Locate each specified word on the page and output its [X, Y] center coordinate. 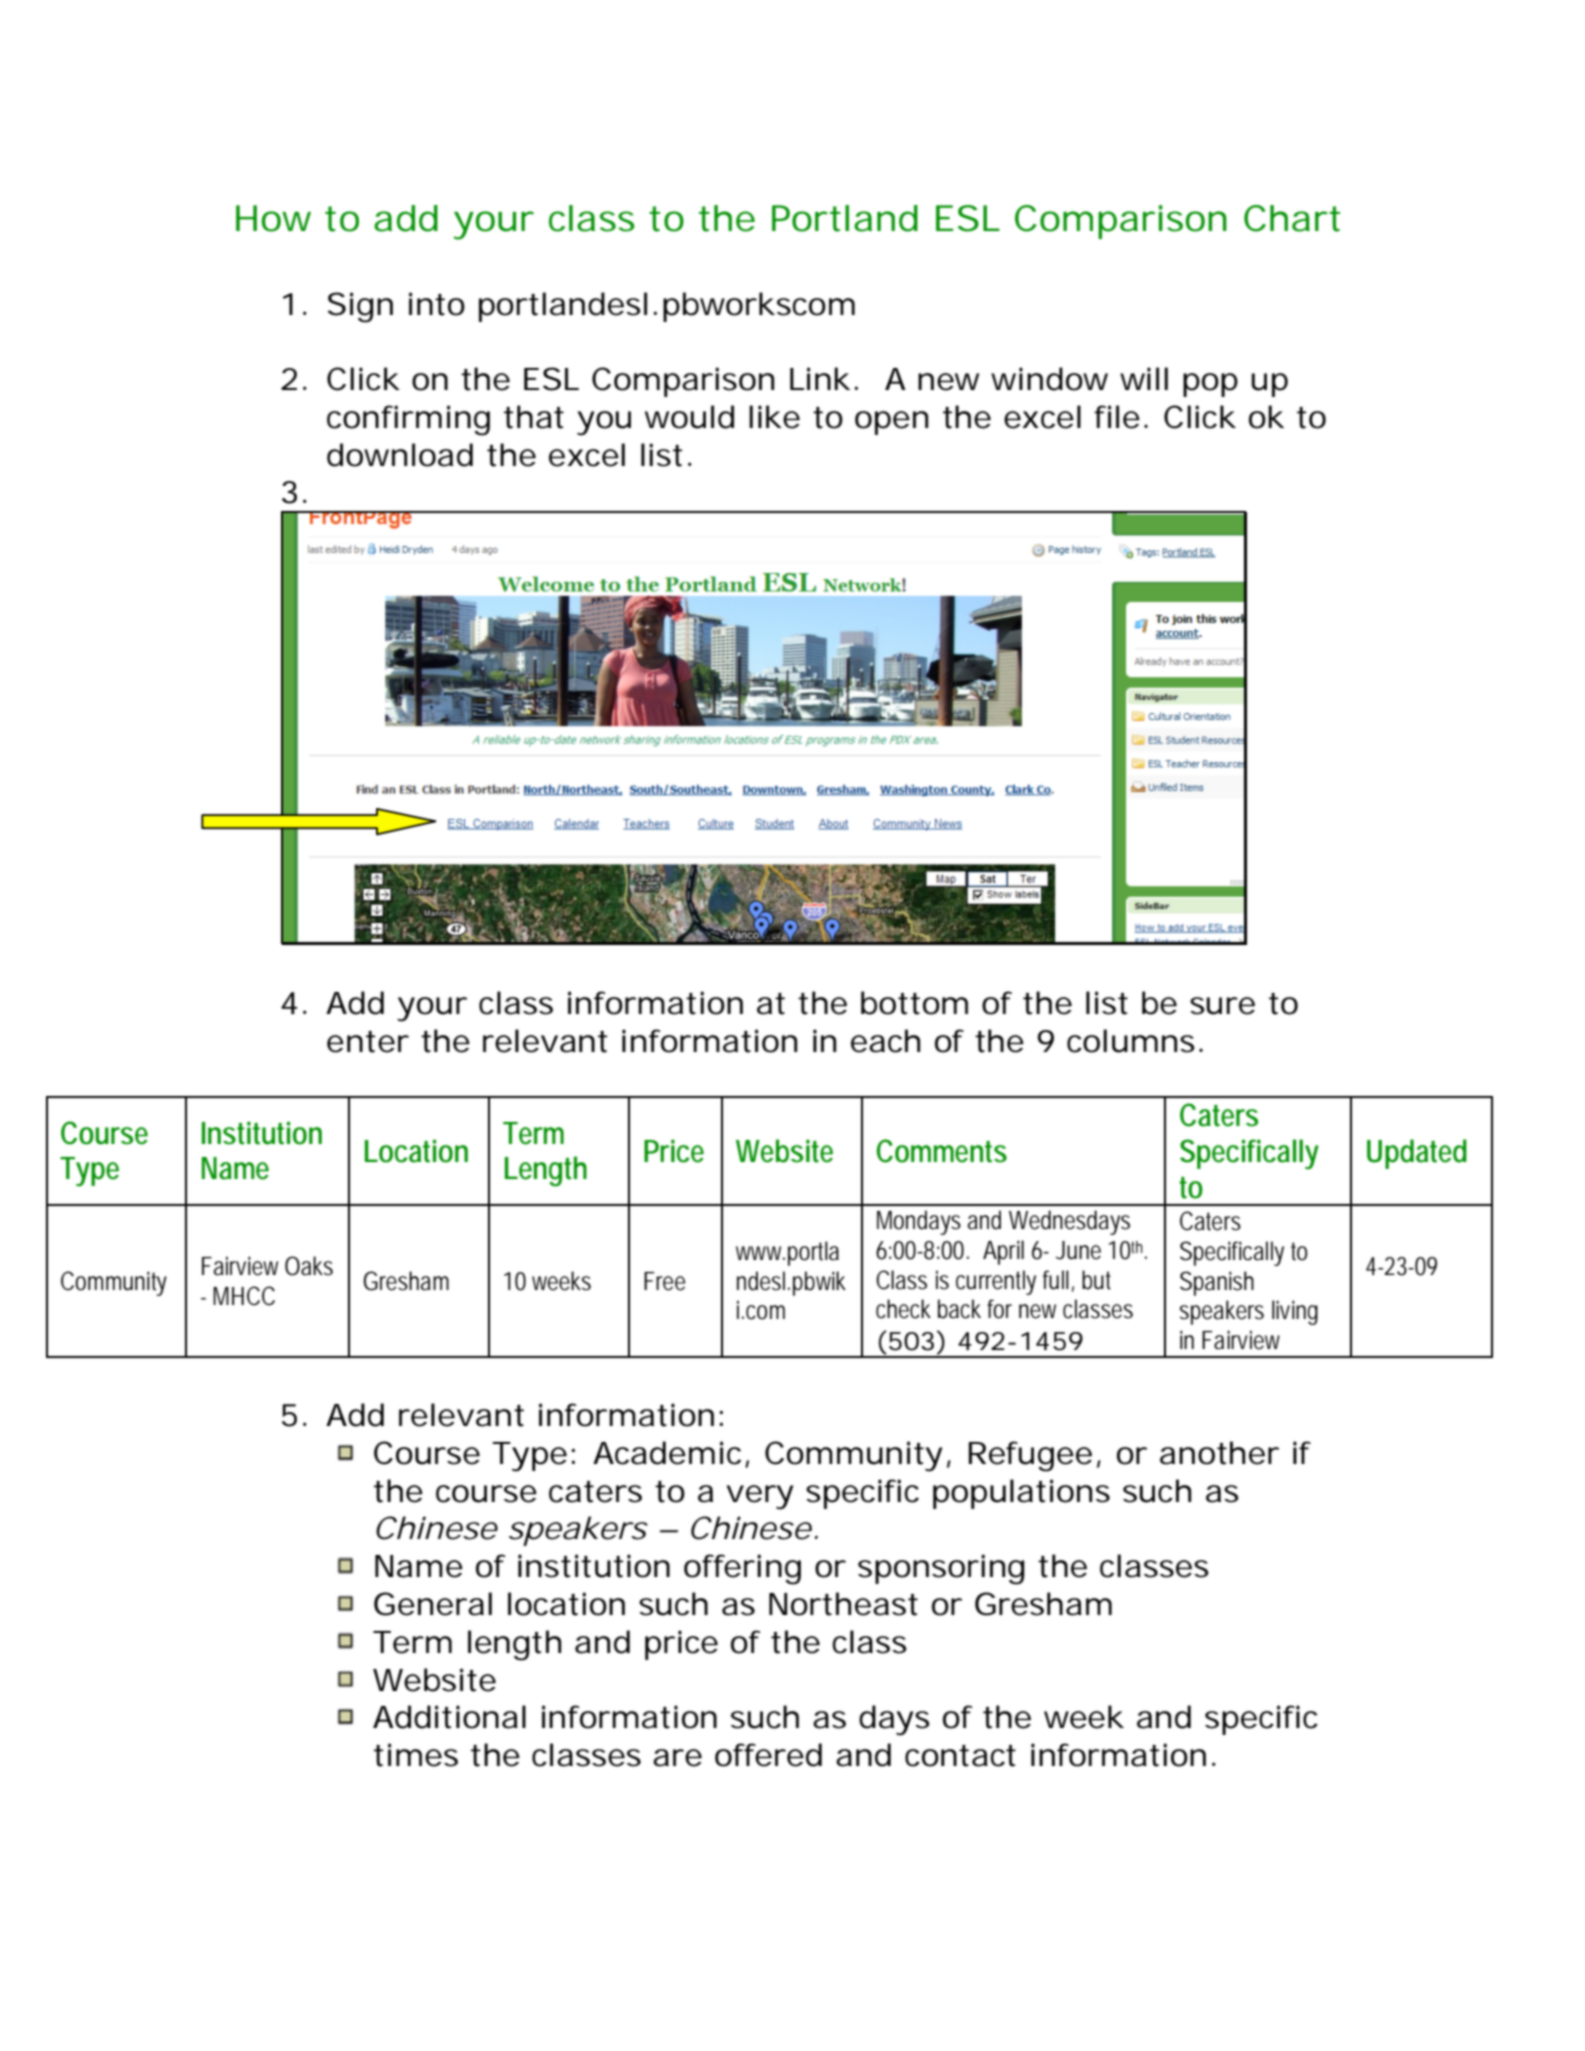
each [885, 1041]
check [903, 1309]
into [437, 304]
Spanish [1217, 1283]
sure [1222, 1006]
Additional [449, 1717]
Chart [1292, 218]
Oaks [309, 1266]
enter [368, 1042]
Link [820, 378]
